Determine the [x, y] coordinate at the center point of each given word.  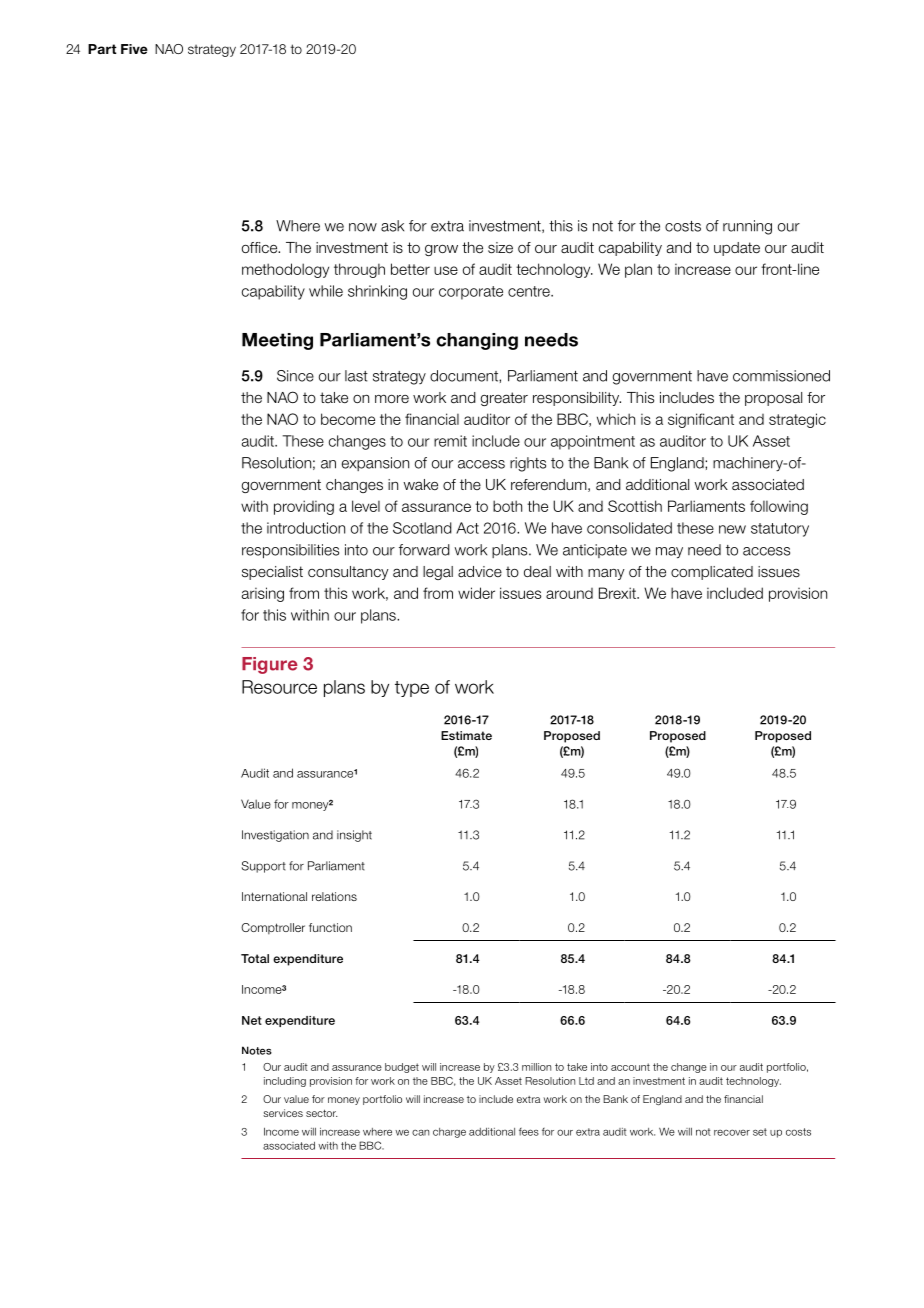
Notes [257, 1050]
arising [263, 594]
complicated [712, 573]
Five [134, 49]
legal [438, 573]
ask [392, 226]
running [747, 227]
